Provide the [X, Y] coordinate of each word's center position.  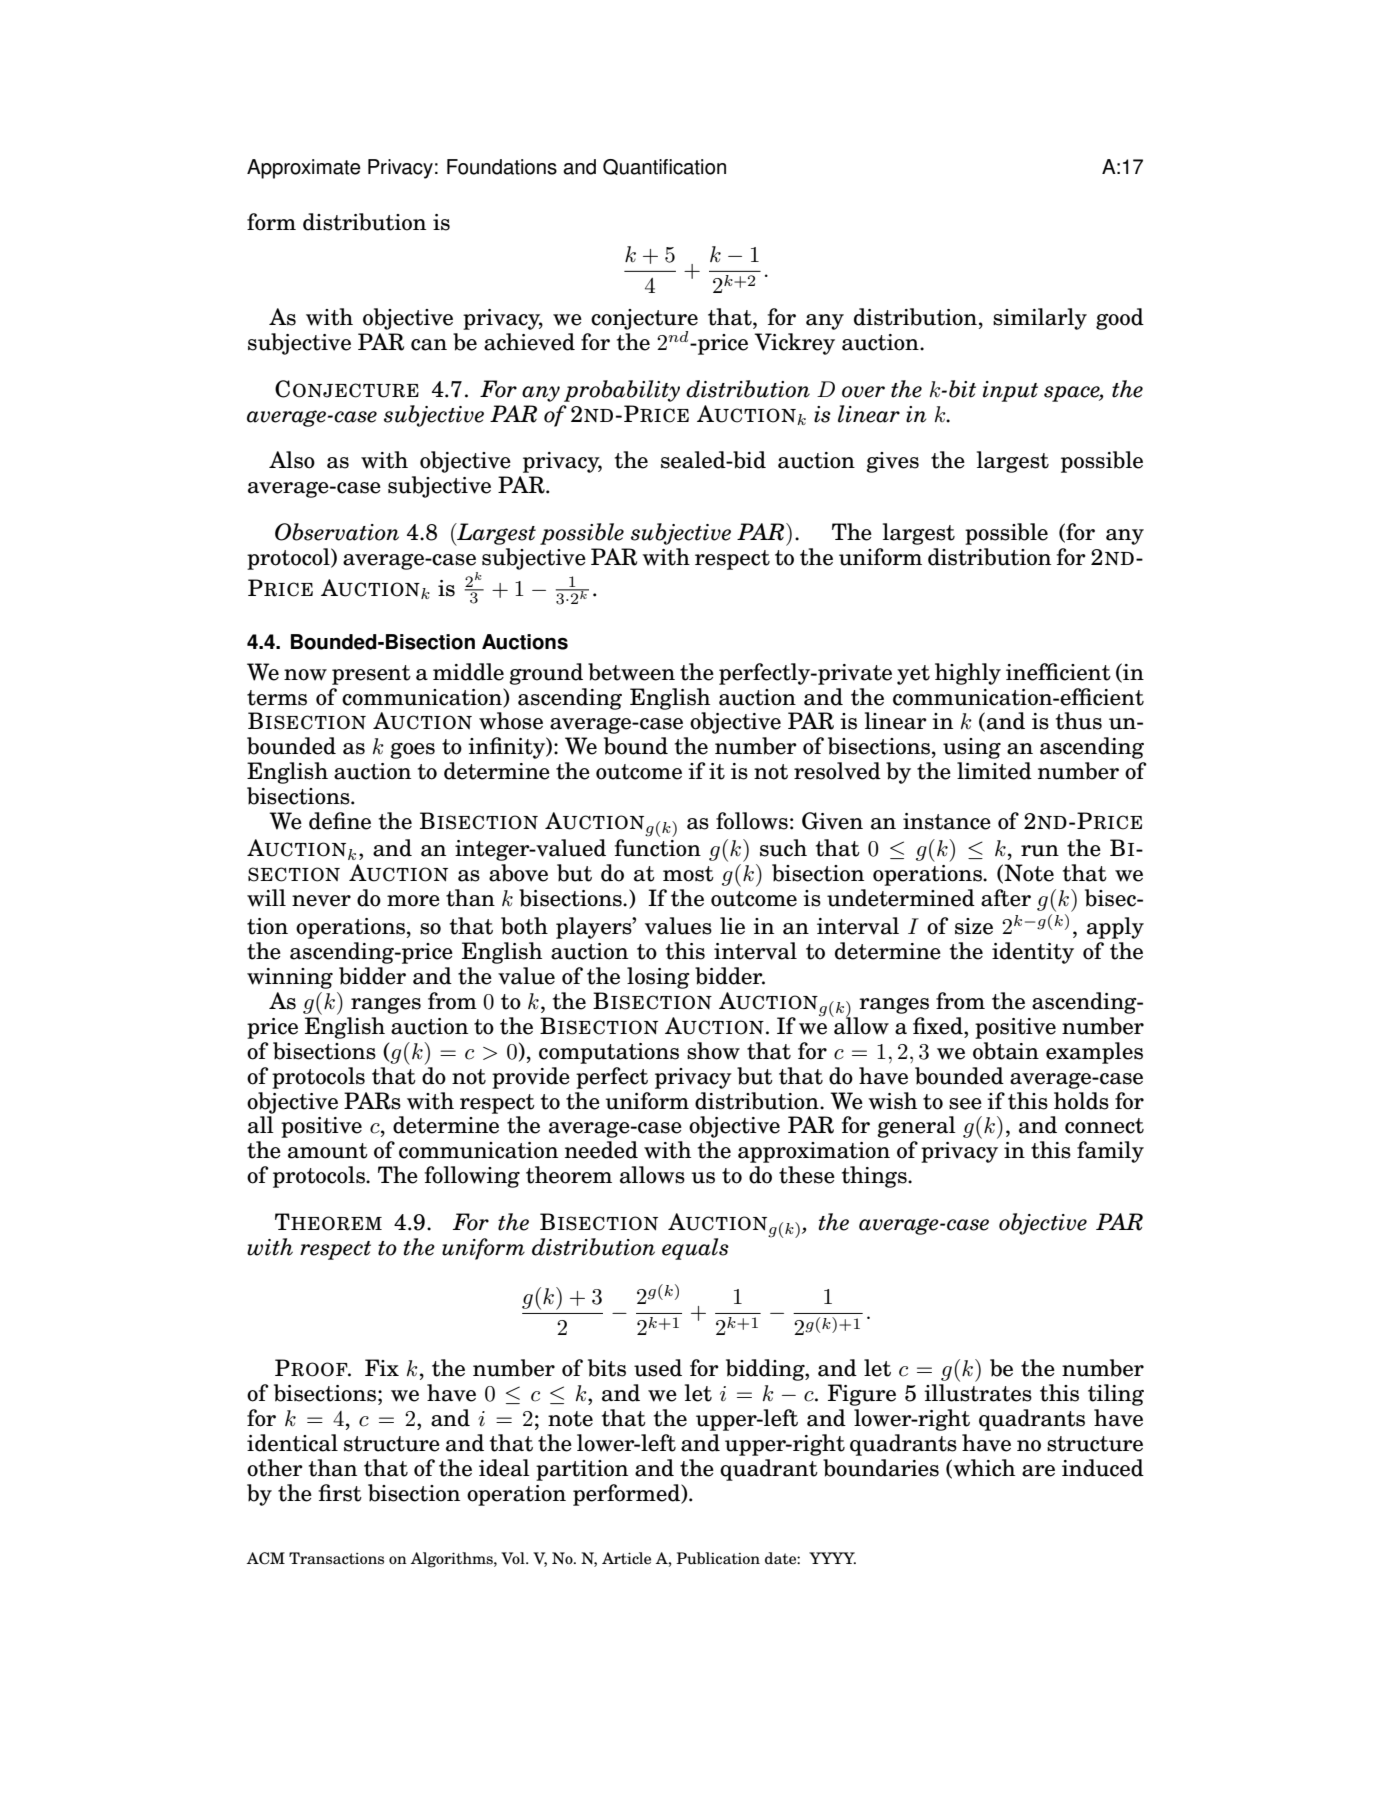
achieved [529, 342]
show [713, 1051]
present [371, 675]
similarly [1040, 319]
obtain [1006, 1051]
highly [968, 674]
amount [328, 1151]
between [631, 672]
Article [626, 1558]
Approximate [304, 169]
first [340, 1493]
